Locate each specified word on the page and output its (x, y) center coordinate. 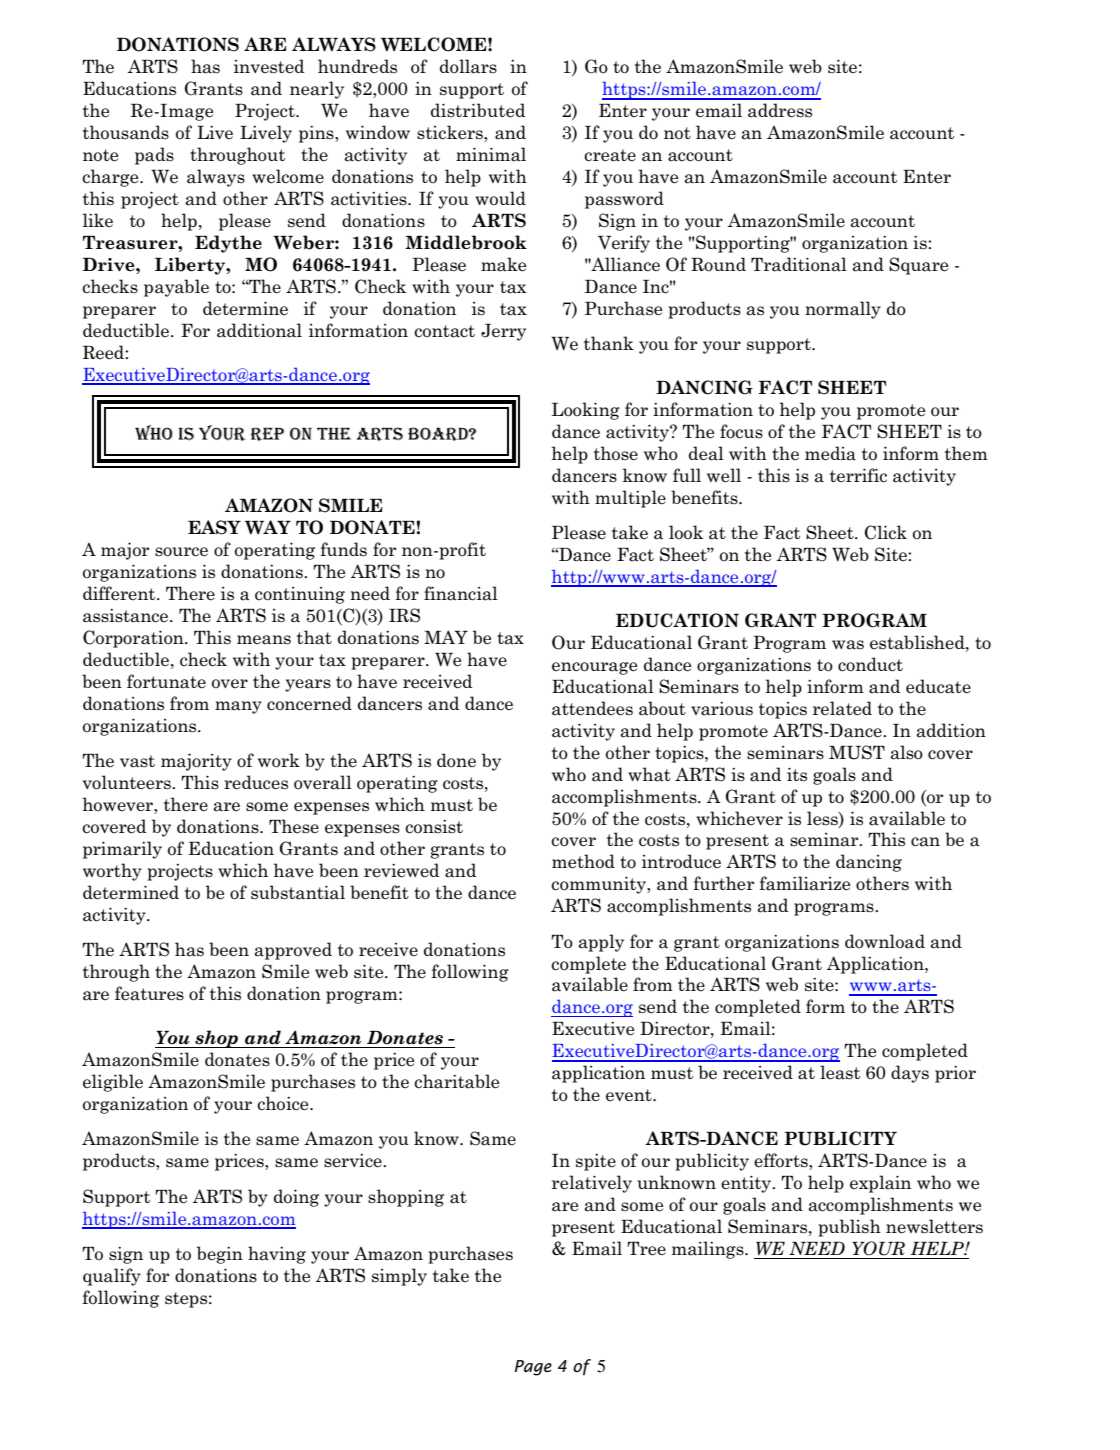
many (238, 707)
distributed (478, 110)
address (780, 110)
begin (220, 1255)
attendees (592, 708)
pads (154, 156)
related (842, 708)
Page (533, 1368)
